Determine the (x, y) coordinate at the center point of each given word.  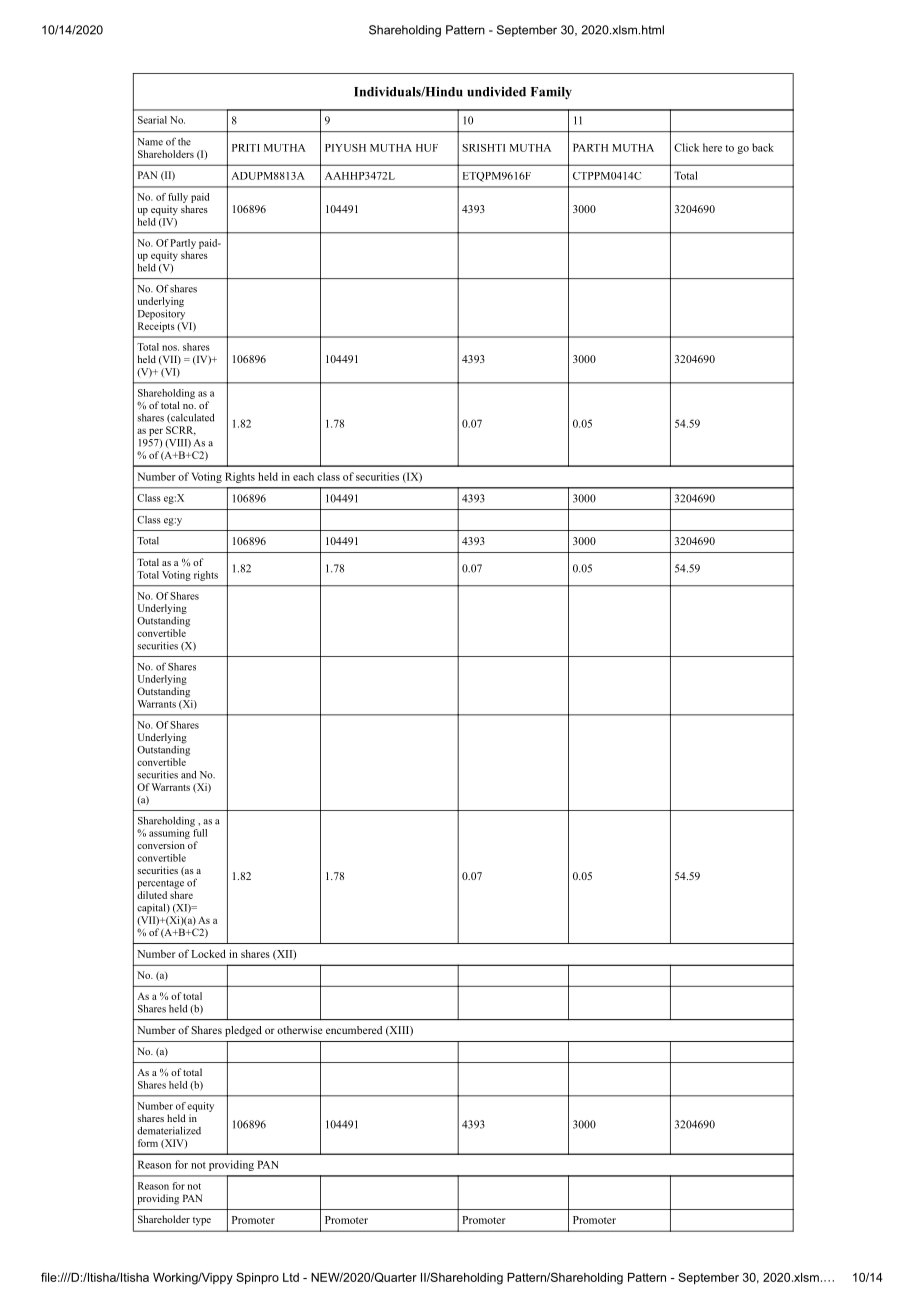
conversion (161, 845)
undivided (496, 92)
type (202, 1221)
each (303, 476)
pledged (243, 1031)
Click (686, 147)
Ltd (291, 1277)
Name (150, 142)
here (712, 147)
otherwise (300, 1030)
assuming (170, 832)
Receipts (156, 325)
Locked (208, 953)
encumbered (354, 1030)
